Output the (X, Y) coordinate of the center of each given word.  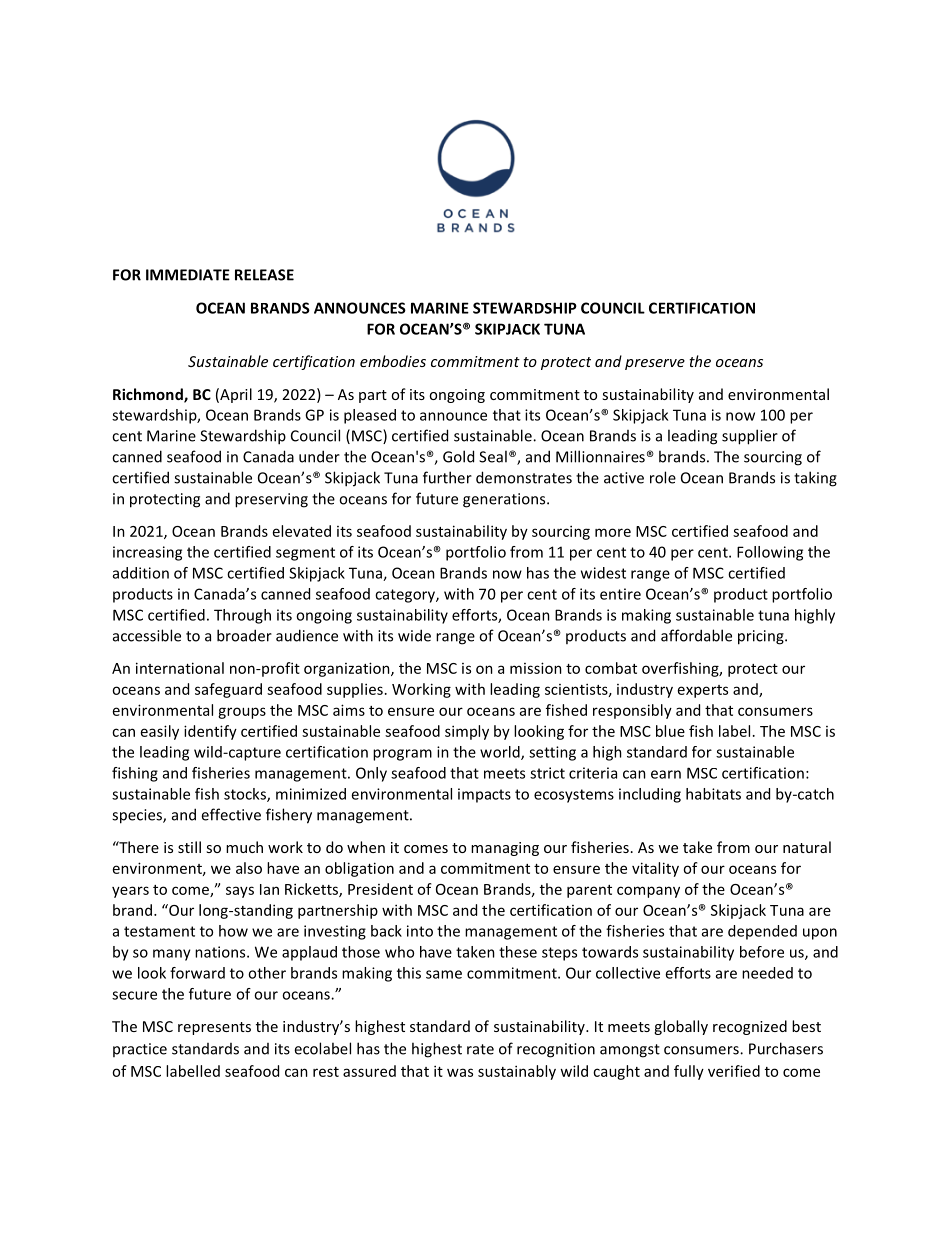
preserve (655, 364)
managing (505, 849)
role (663, 477)
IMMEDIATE (188, 275)
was (460, 1072)
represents (214, 1028)
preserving (271, 500)
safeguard (228, 690)
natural (807, 847)
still (189, 847)
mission (536, 668)
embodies (393, 361)
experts (703, 691)
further (447, 477)
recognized (750, 1027)
